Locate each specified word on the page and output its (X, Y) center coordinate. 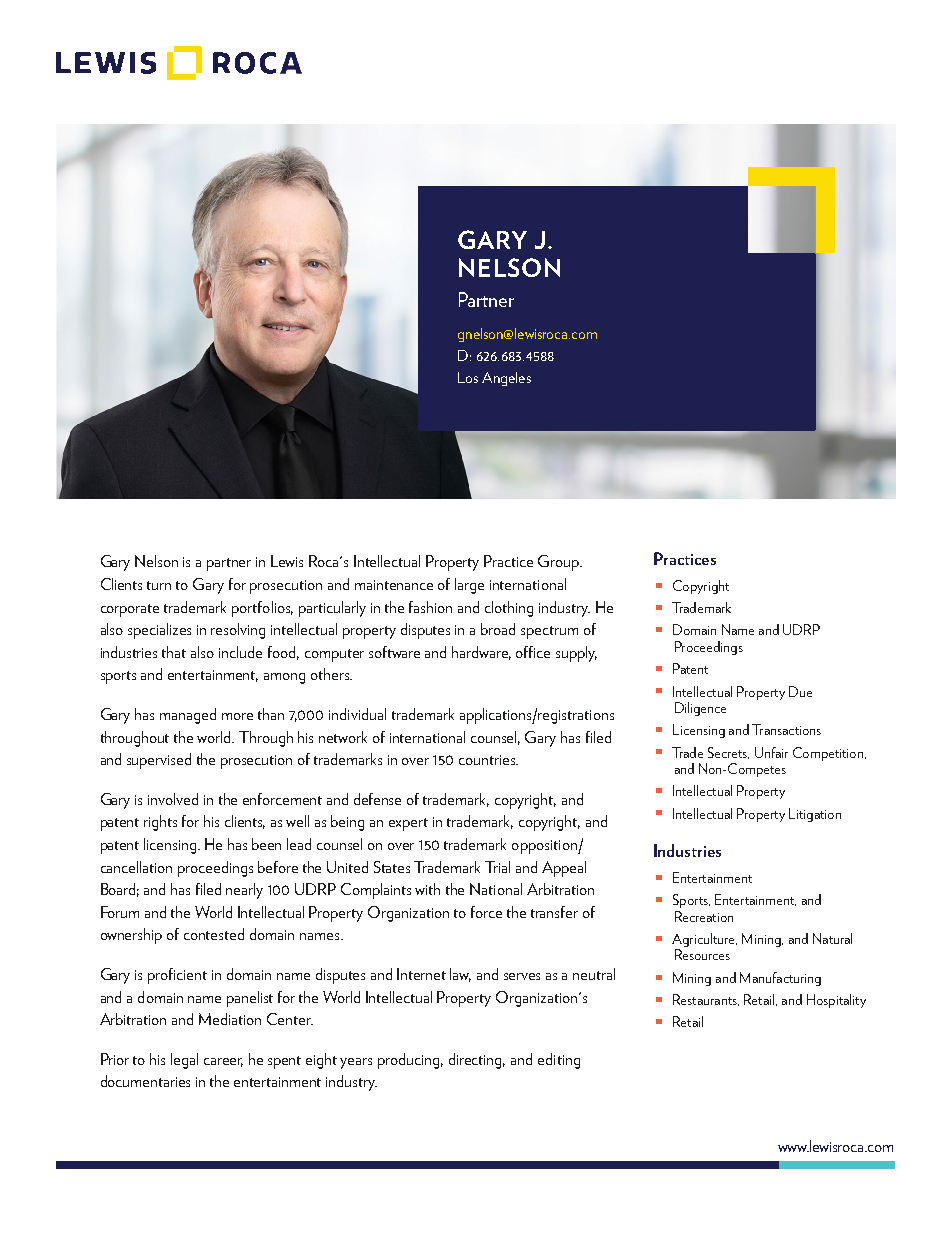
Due (800, 691)
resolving (238, 631)
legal (184, 1061)
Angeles (506, 379)
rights (160, 823)
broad (498, 629)
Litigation (815, 815)
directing (477, 1061)
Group (559, 563)
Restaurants (706, 1000)
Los (468, 377)
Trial (497, 867)
